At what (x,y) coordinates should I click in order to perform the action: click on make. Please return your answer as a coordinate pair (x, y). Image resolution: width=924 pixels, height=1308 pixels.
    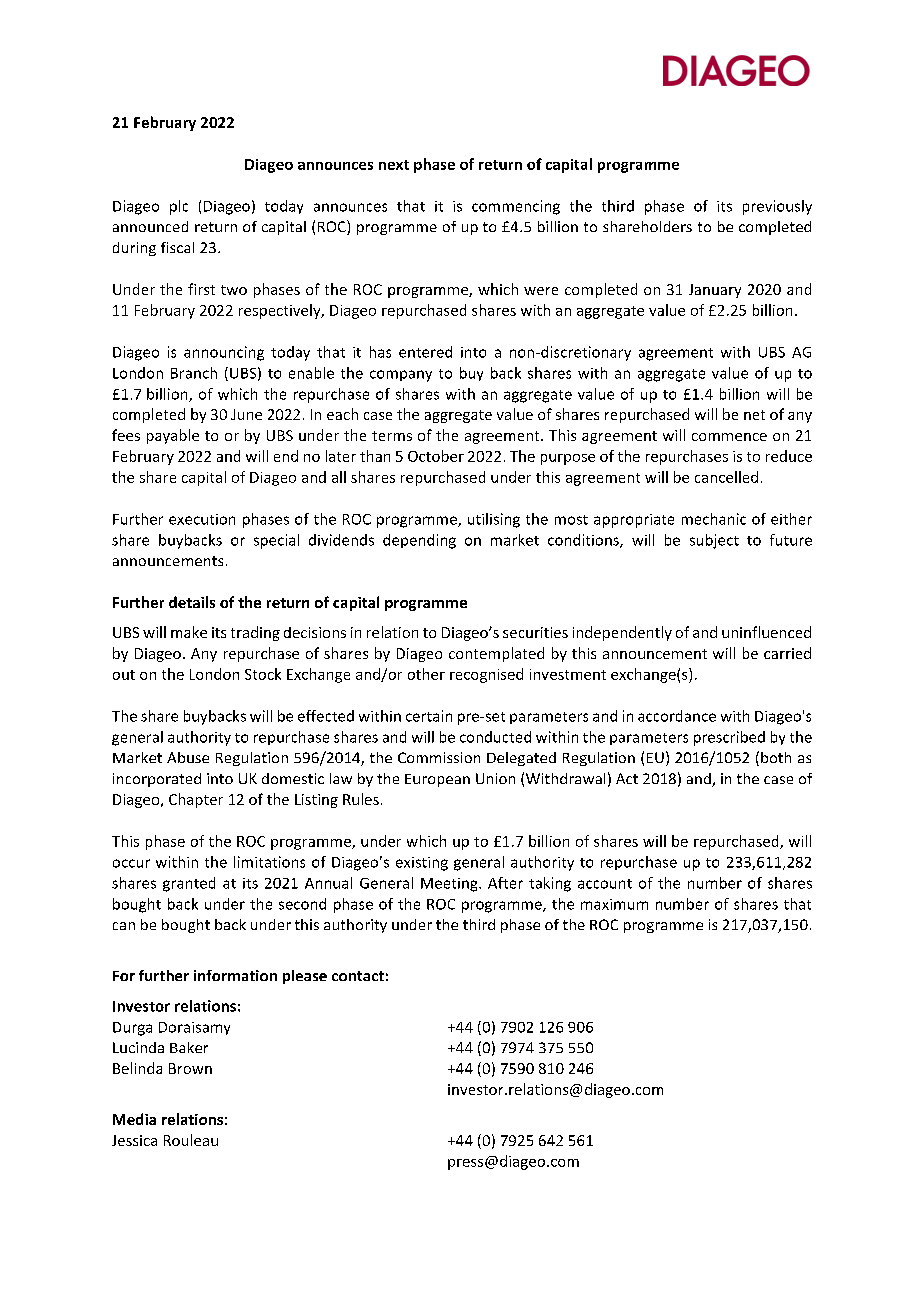
    Looking at the image, I should click on (189, 632).
